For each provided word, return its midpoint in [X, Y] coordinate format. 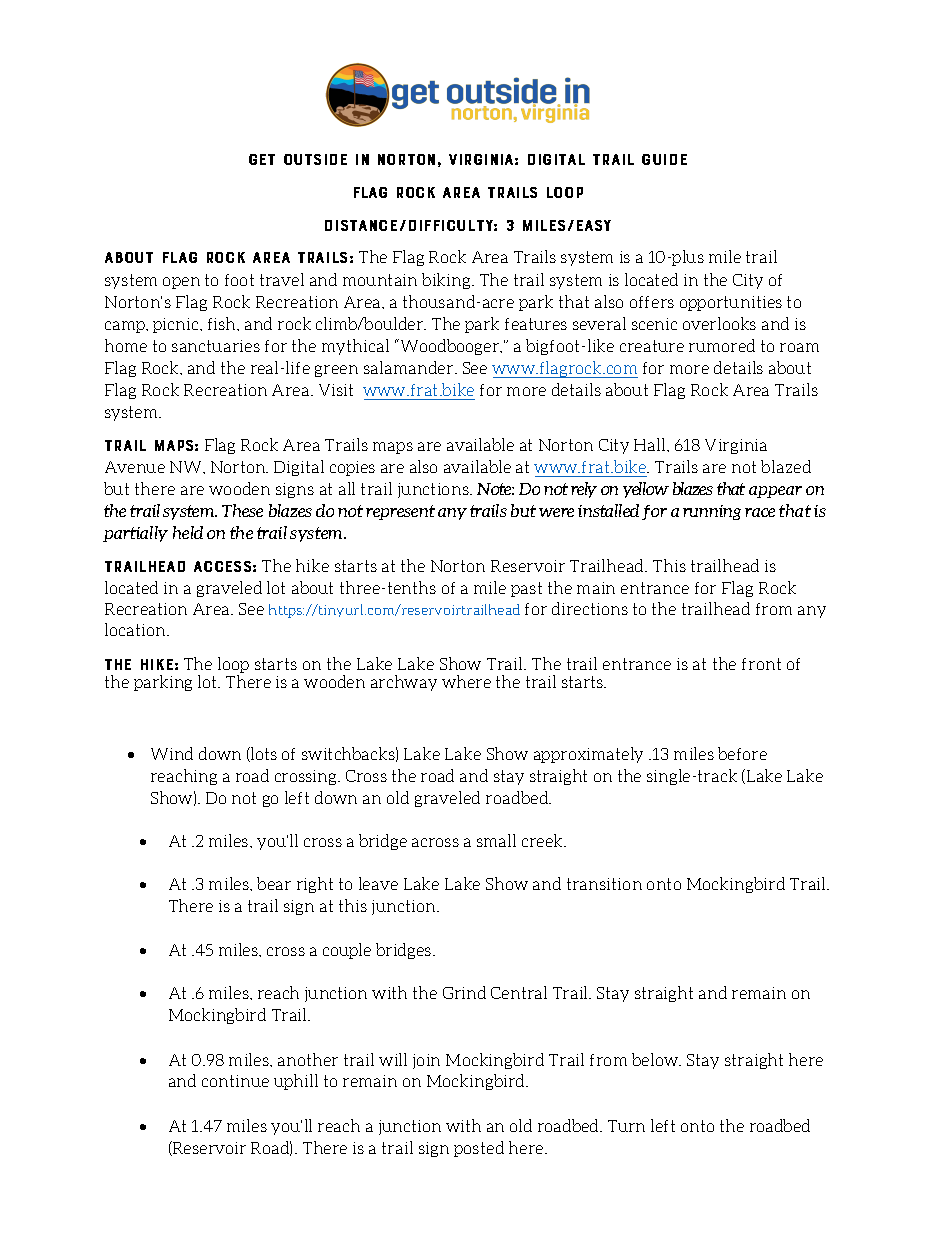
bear [274, 883]
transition [604, 884]
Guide [664, 159]
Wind [172, 753]
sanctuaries [216, 346]
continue [235, 1081]
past [526, 589]
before [742, 753]
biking [447, 281]
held [188, 532]
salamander [410, 367]
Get [262, 159]
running [712, 512]
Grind [464, 992]
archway [404, 683]
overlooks [719, 323]
